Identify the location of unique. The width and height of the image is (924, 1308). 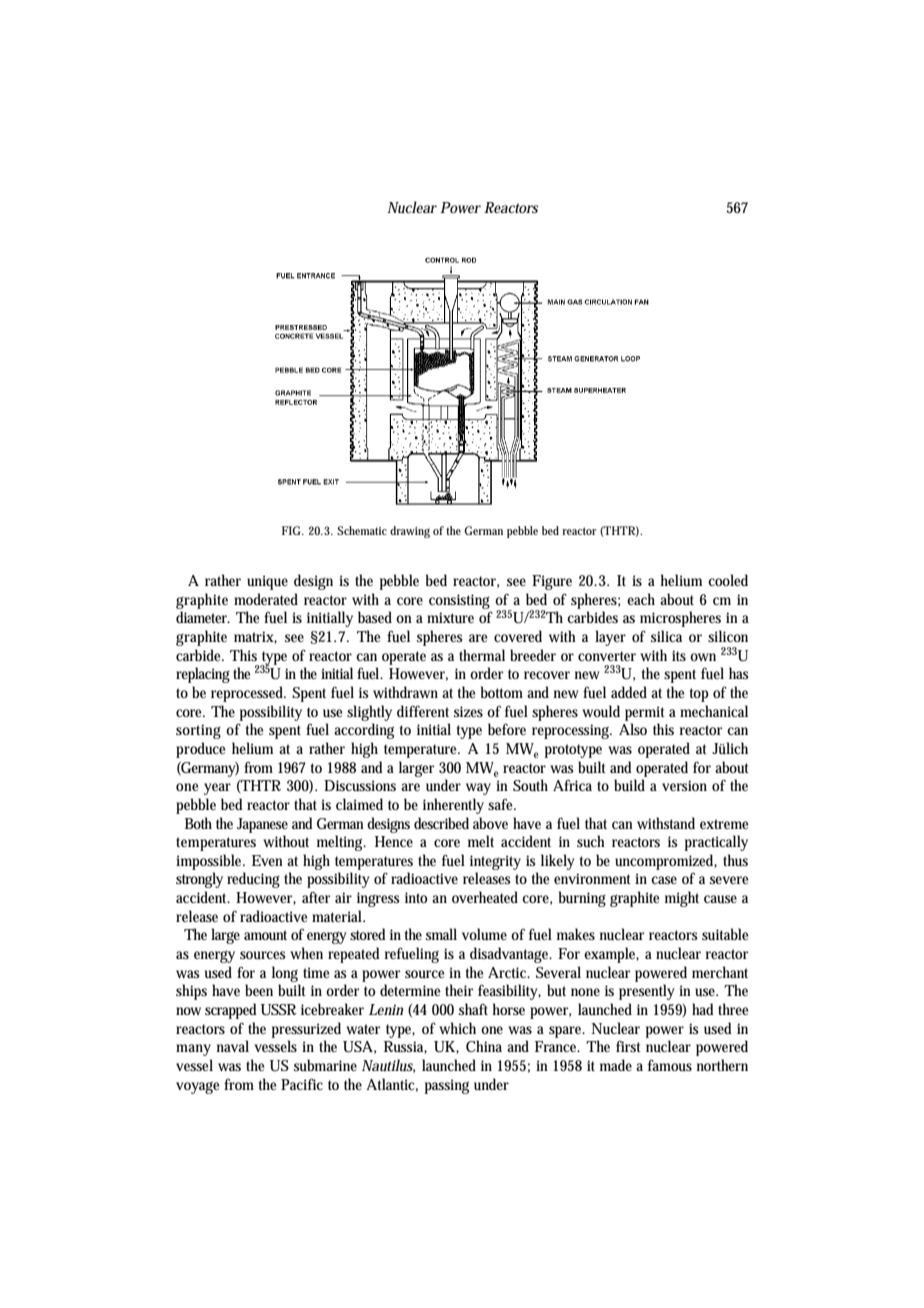
(267, 582).
